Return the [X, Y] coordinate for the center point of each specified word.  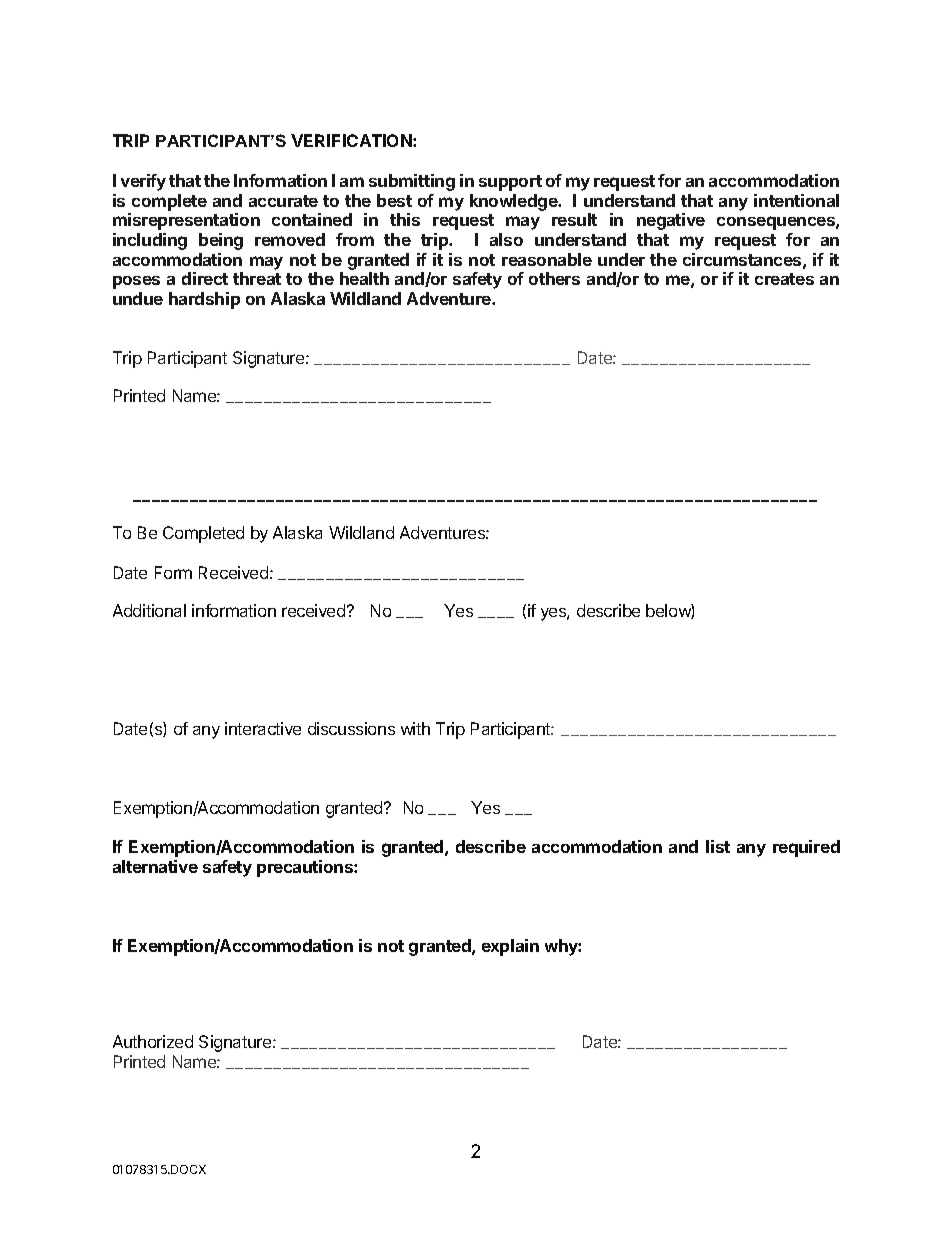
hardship [204, 300]
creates [784, 279]
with [415, 728]
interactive [263, 728]
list [718, 846]
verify [143, 182]
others [554, 278]
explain [510, 947]
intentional [796, 200]
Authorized [153, 1041]
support [510, 183]
